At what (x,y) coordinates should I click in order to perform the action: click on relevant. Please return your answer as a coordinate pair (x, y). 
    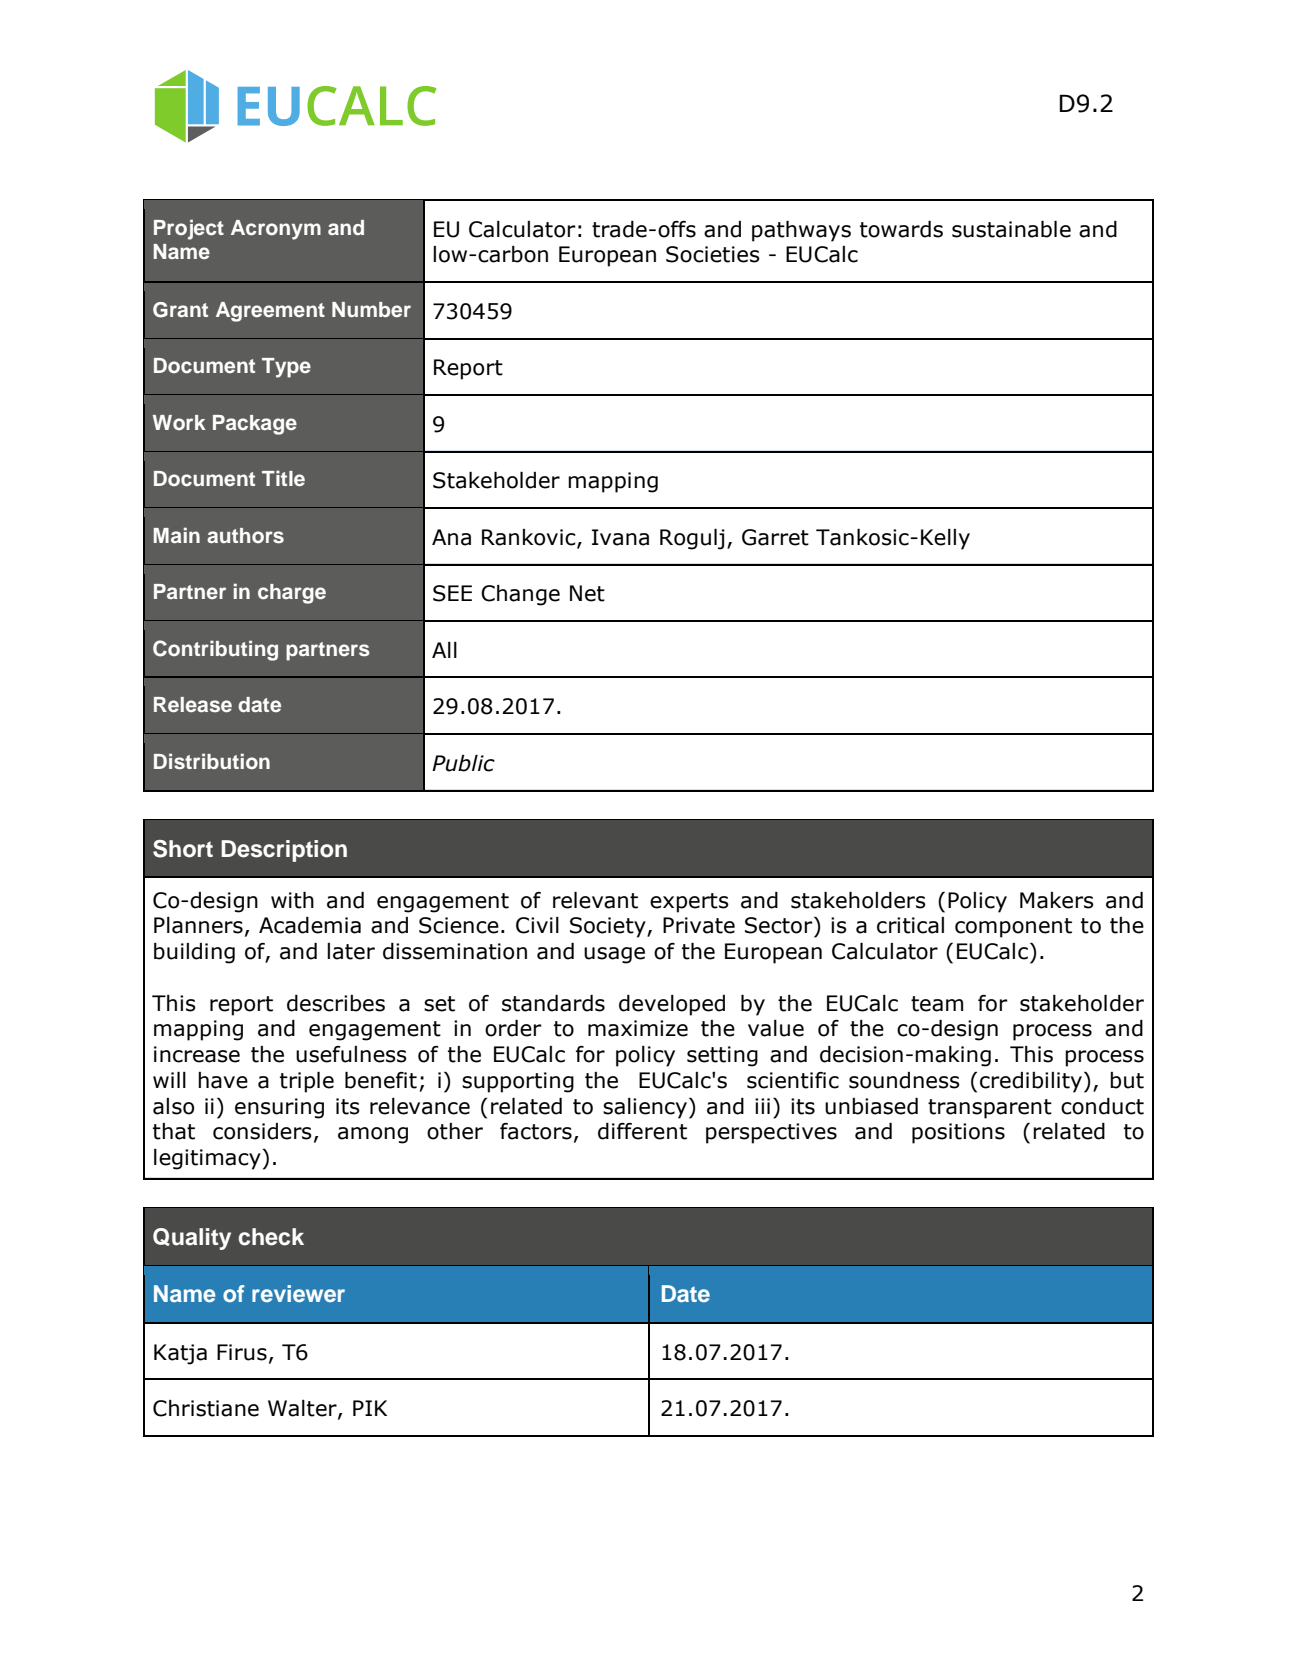
    Looking at the image, I should click on (595, 900).
